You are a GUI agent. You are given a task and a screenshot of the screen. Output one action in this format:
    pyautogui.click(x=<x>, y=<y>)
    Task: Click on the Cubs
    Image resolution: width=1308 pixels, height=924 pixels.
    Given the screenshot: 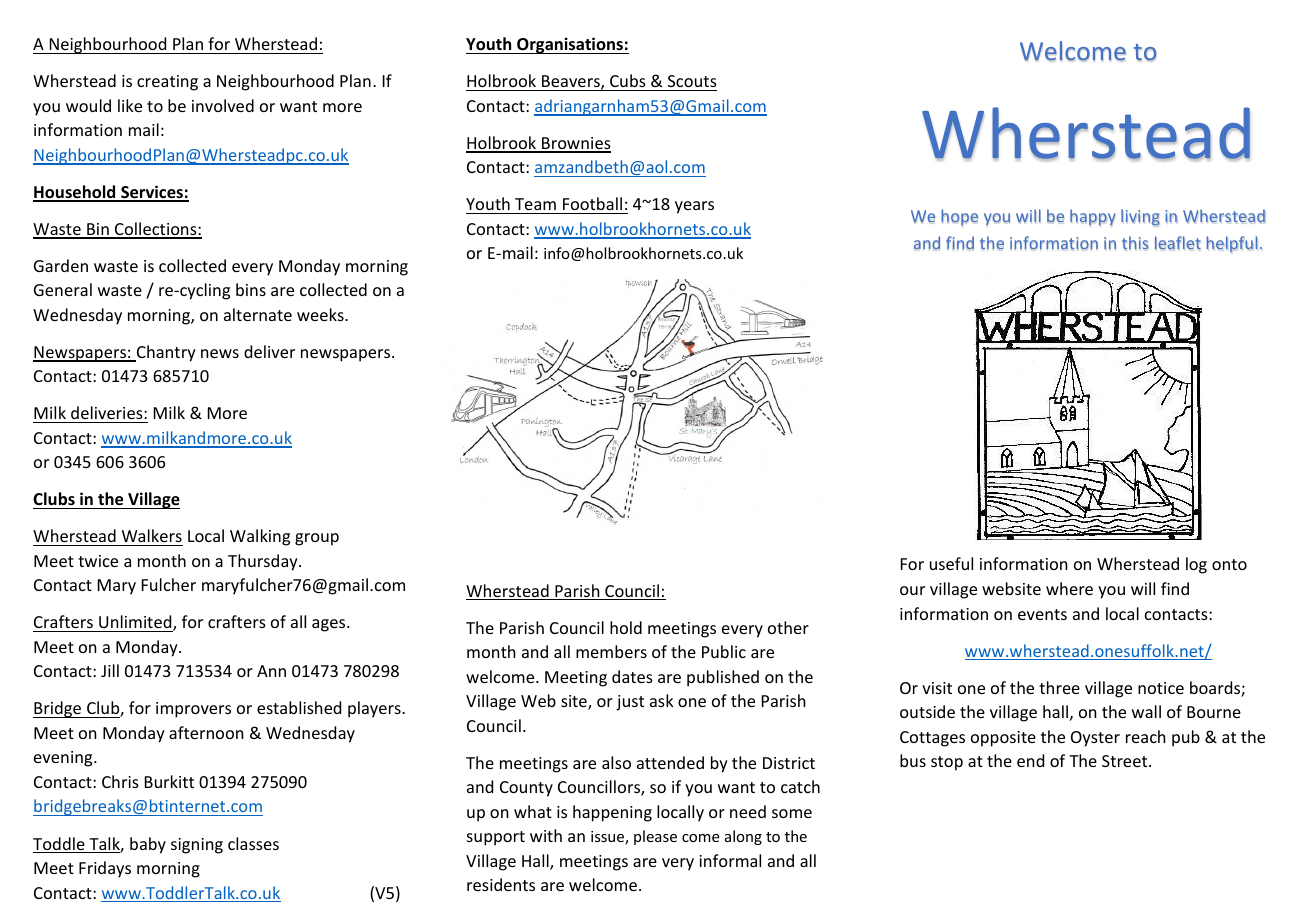 What is the action you would take?
    pyautogui.click(x=628, y=80)
